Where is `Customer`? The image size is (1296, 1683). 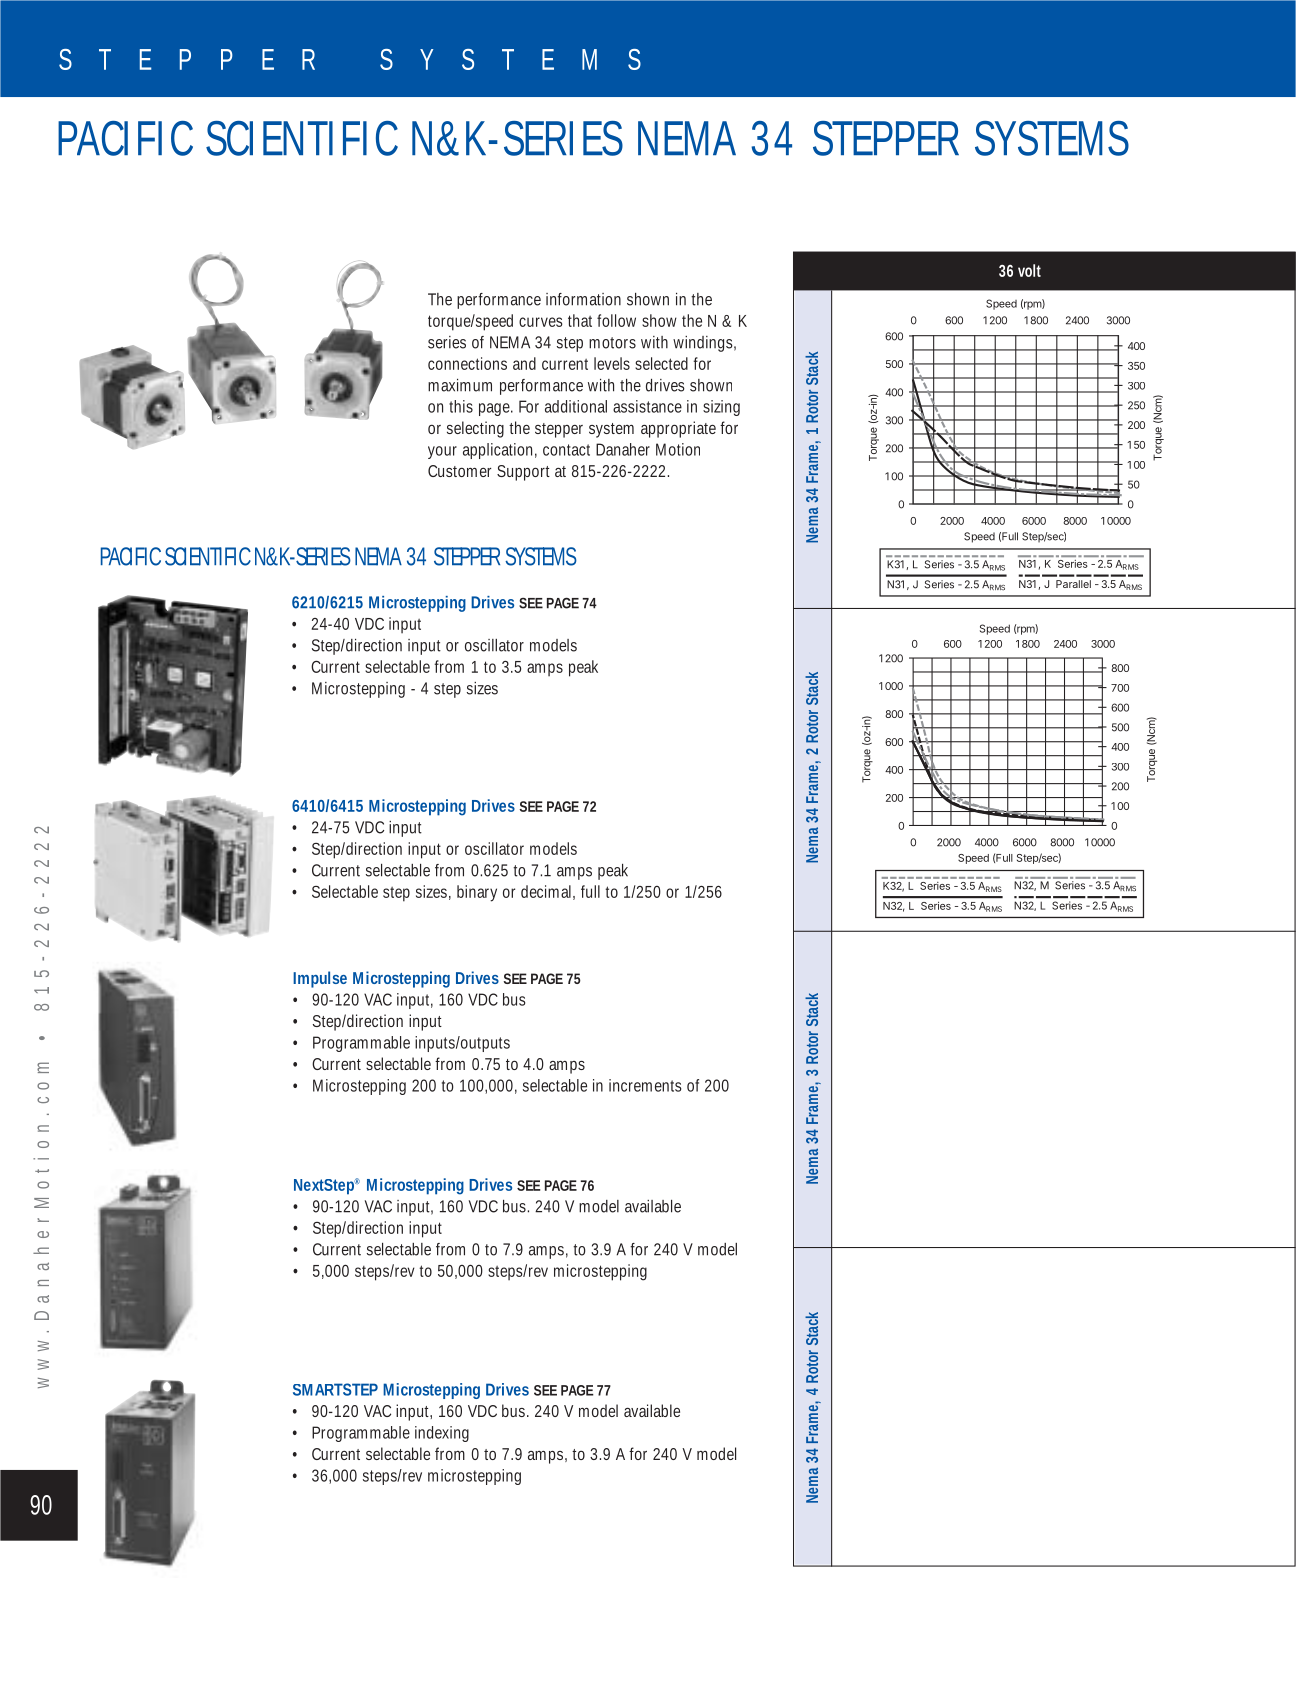
Customer is located at coordinates (459, 471).
